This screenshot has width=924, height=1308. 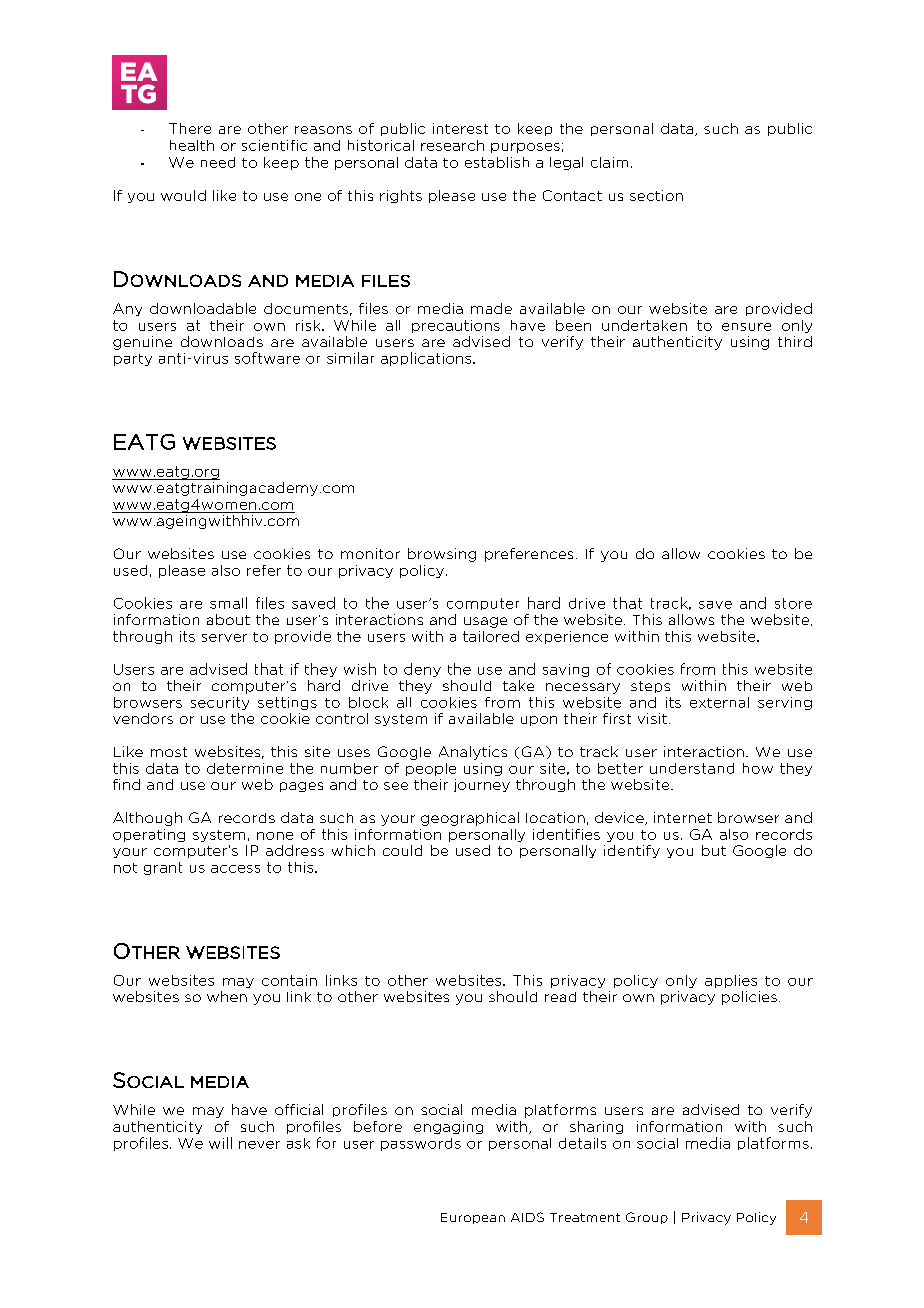 I want to click on applies, so click(x=731, y=981).
